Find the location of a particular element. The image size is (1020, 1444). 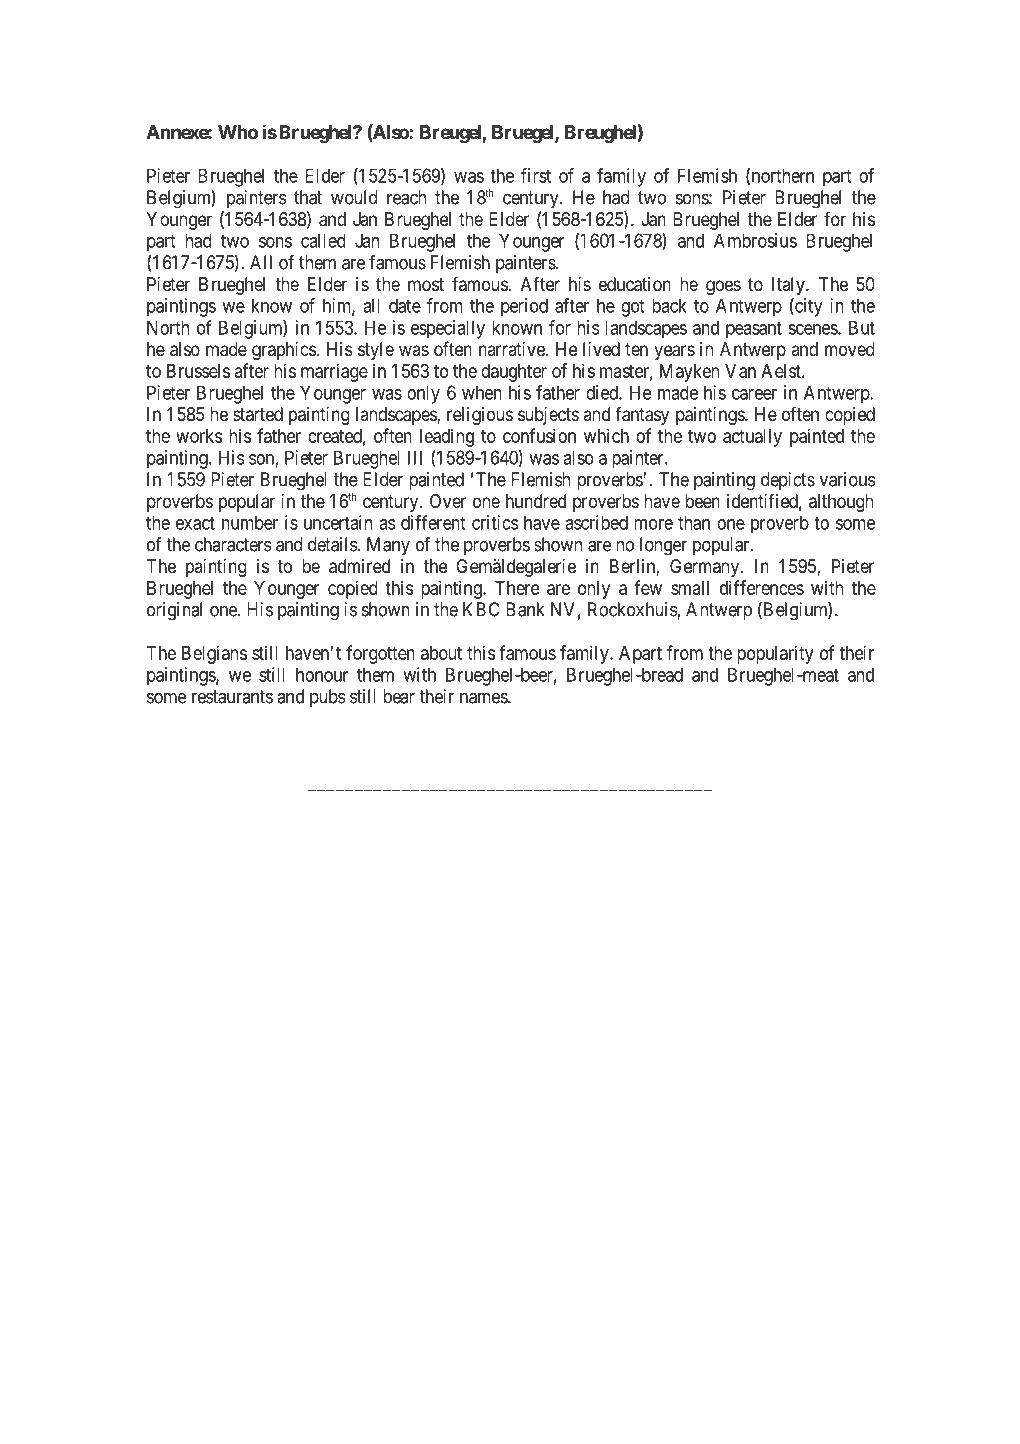

characters is located at coordinates (233, 544).
